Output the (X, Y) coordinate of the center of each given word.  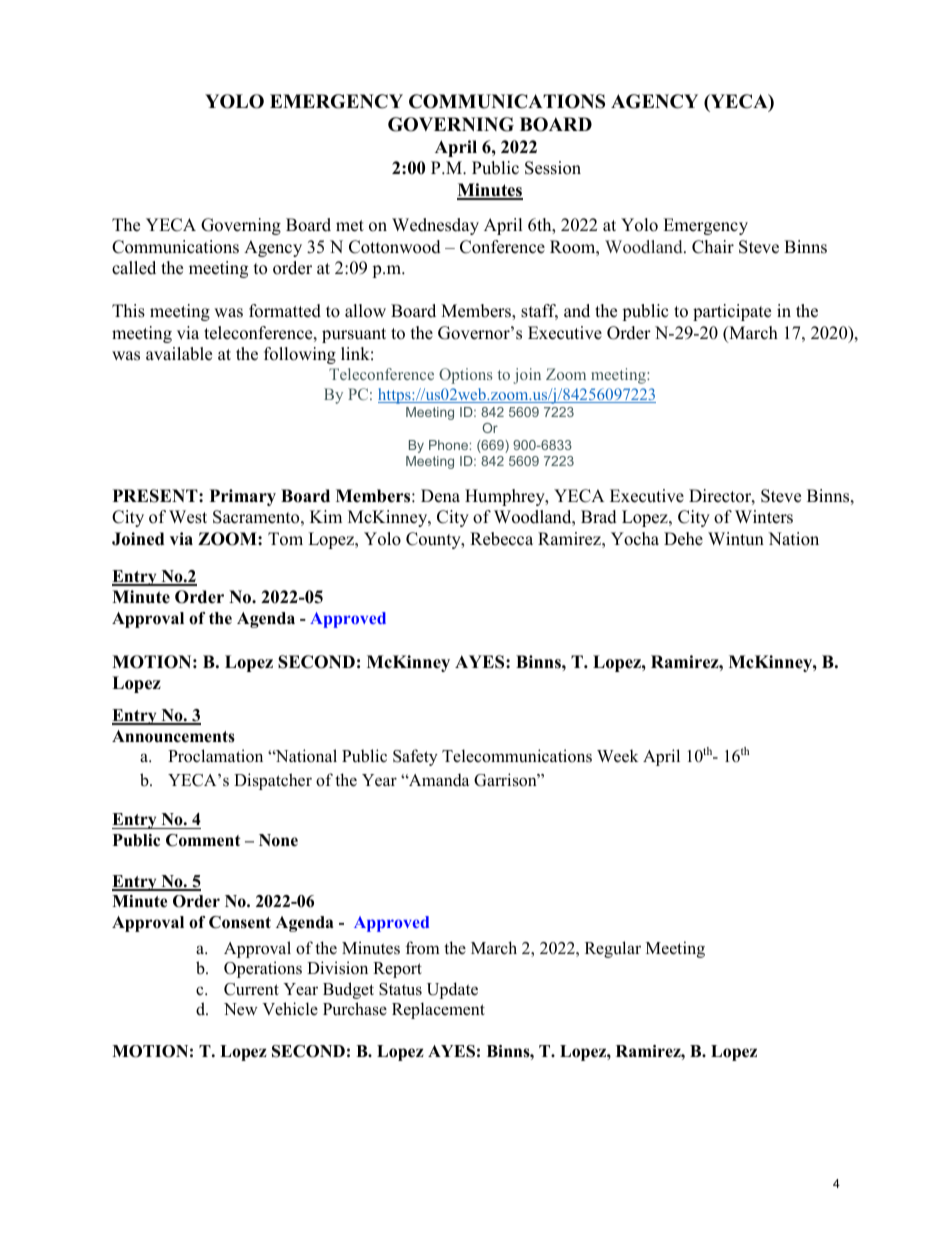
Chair (713, 247)
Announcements (173, 736)
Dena (440, 496)
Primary (243, 497)
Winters (764, 517)
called (134, 268)
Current (251, 989)
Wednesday (435, 226)
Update (452, 990)
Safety (415, 757)
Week (617, 756)
